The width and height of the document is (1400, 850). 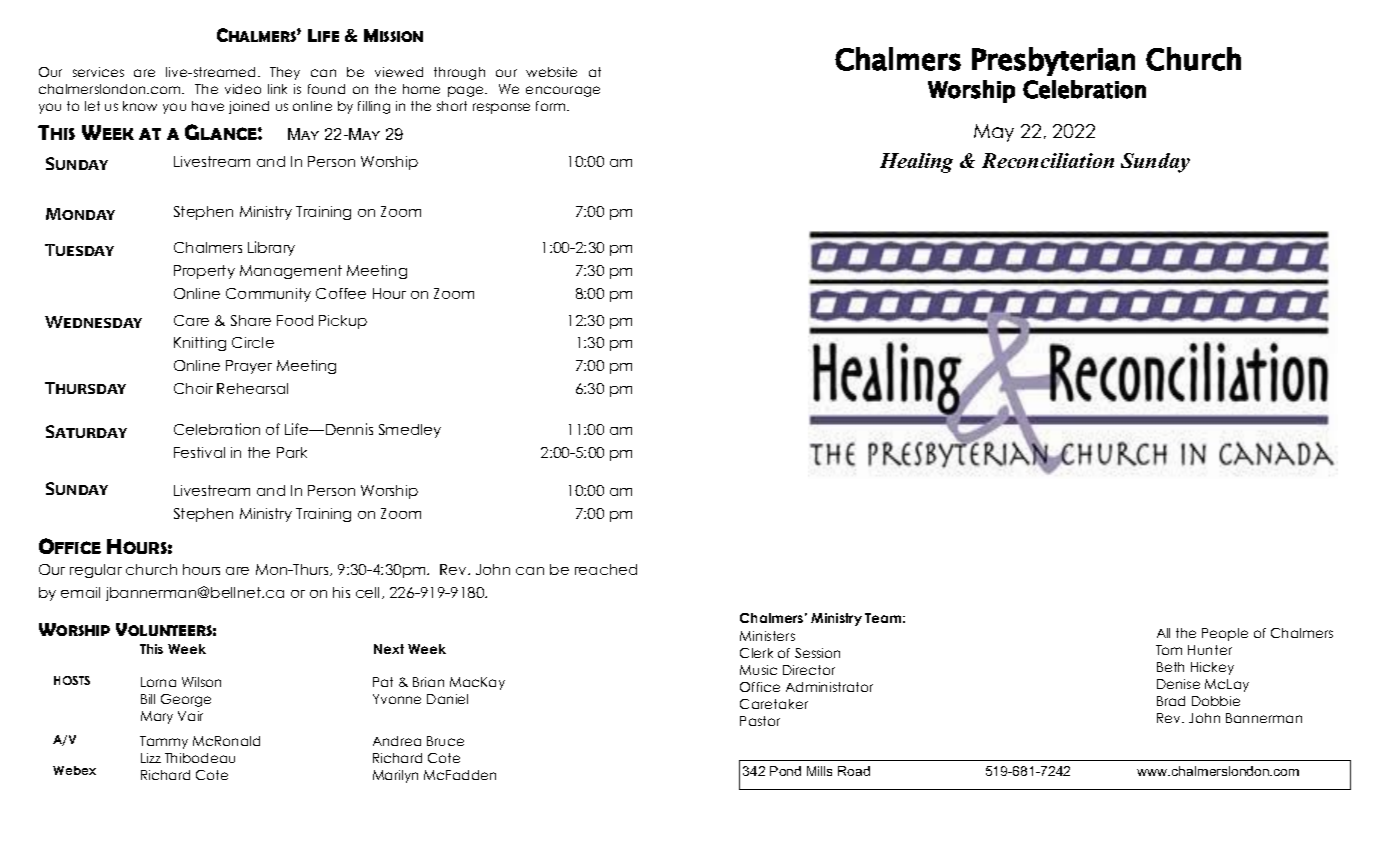 What do you see at coordinates (1053, 61) in the document?
I see `Presbyterian` at bounding box center [1053, 61].
